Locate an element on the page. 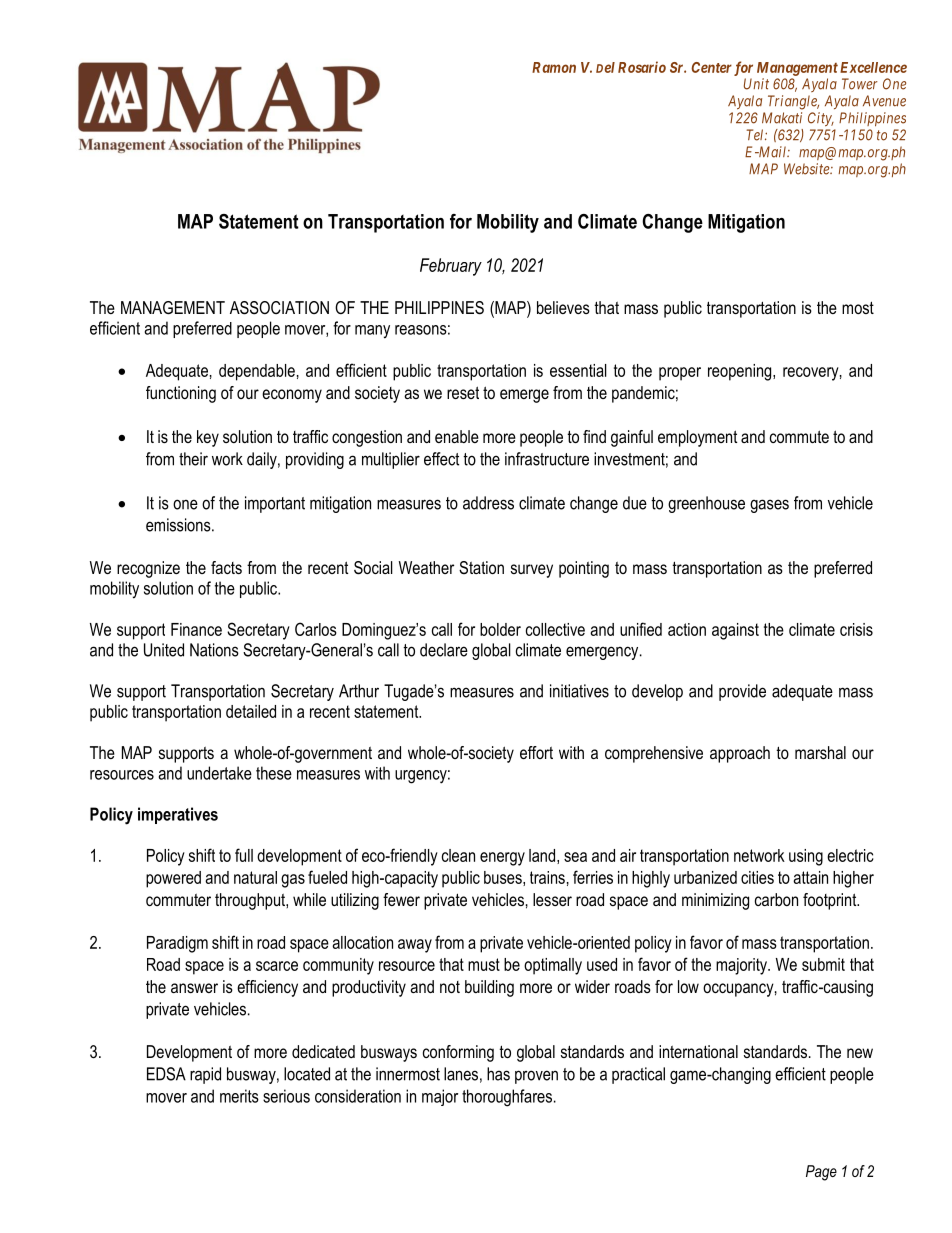  Makati is located at coordinates (782, 118).
